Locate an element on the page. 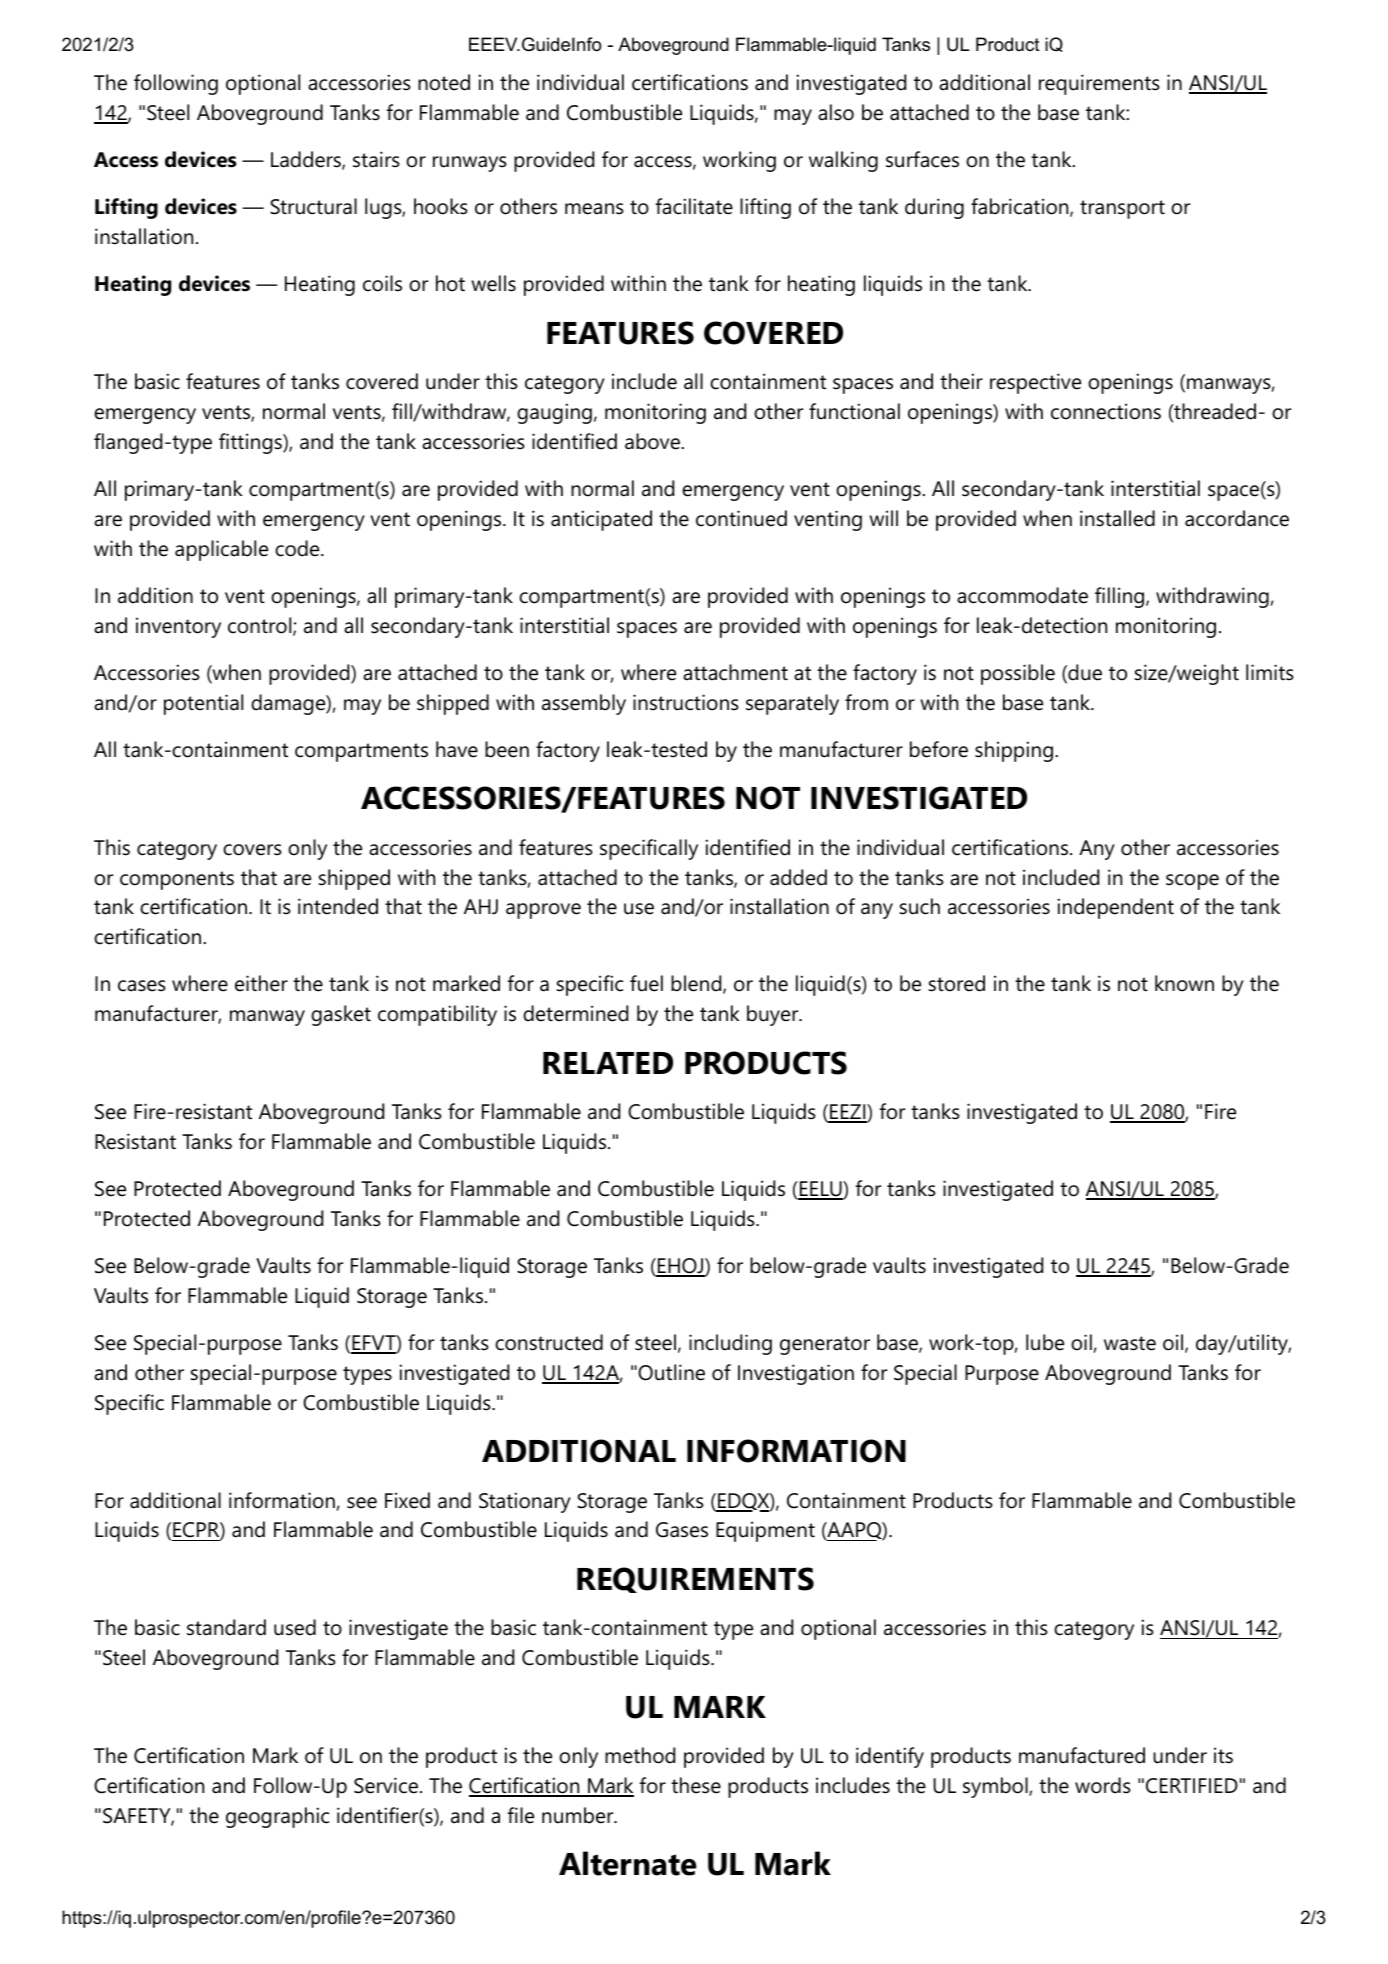 This page has width=1388, height=1964. gasket is located at coordinates (341, 1015).
